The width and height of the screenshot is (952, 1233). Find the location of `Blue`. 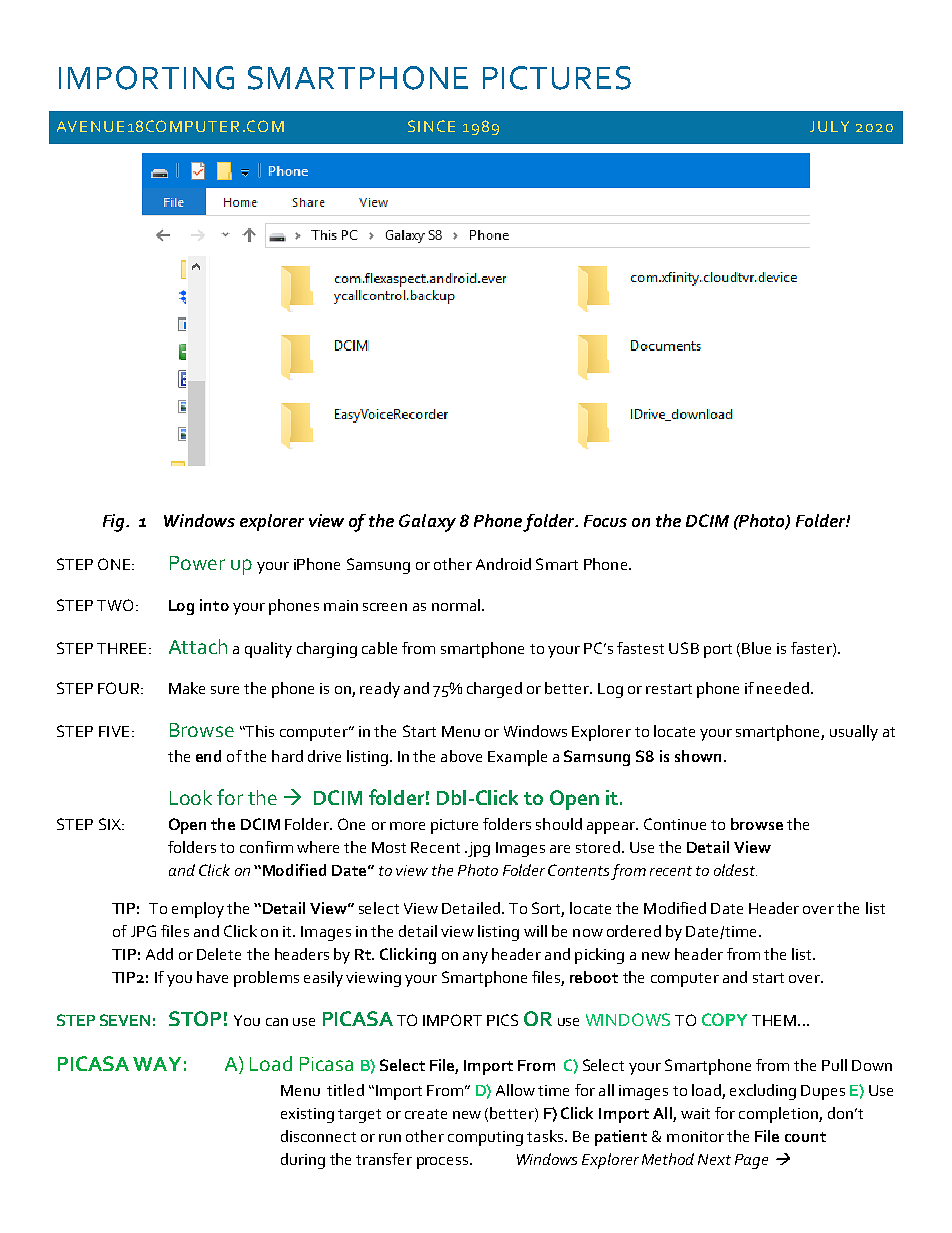

Blue is located at coordinates (756, 648).
